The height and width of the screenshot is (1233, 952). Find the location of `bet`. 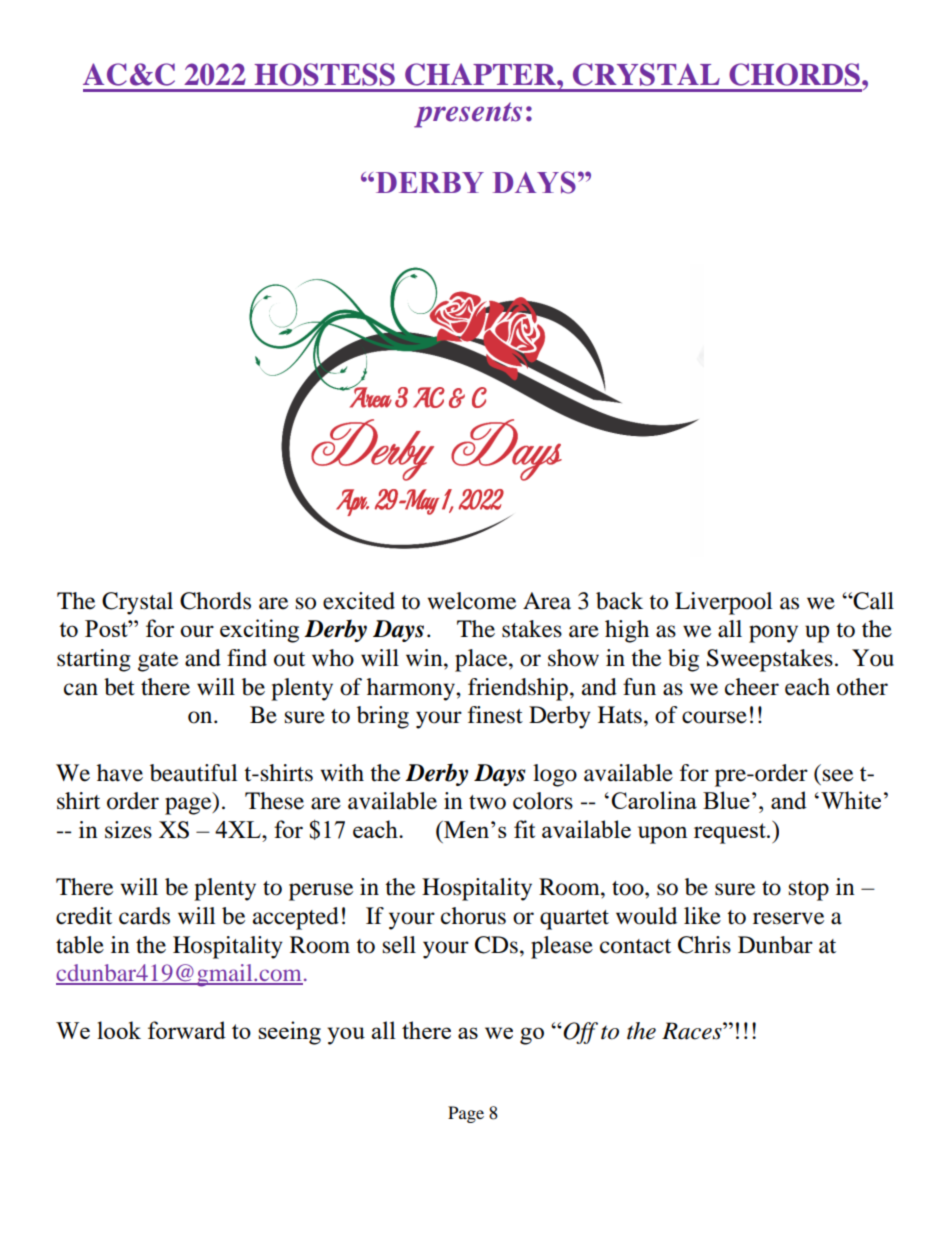

bet is located at coordinates (119, 687).
